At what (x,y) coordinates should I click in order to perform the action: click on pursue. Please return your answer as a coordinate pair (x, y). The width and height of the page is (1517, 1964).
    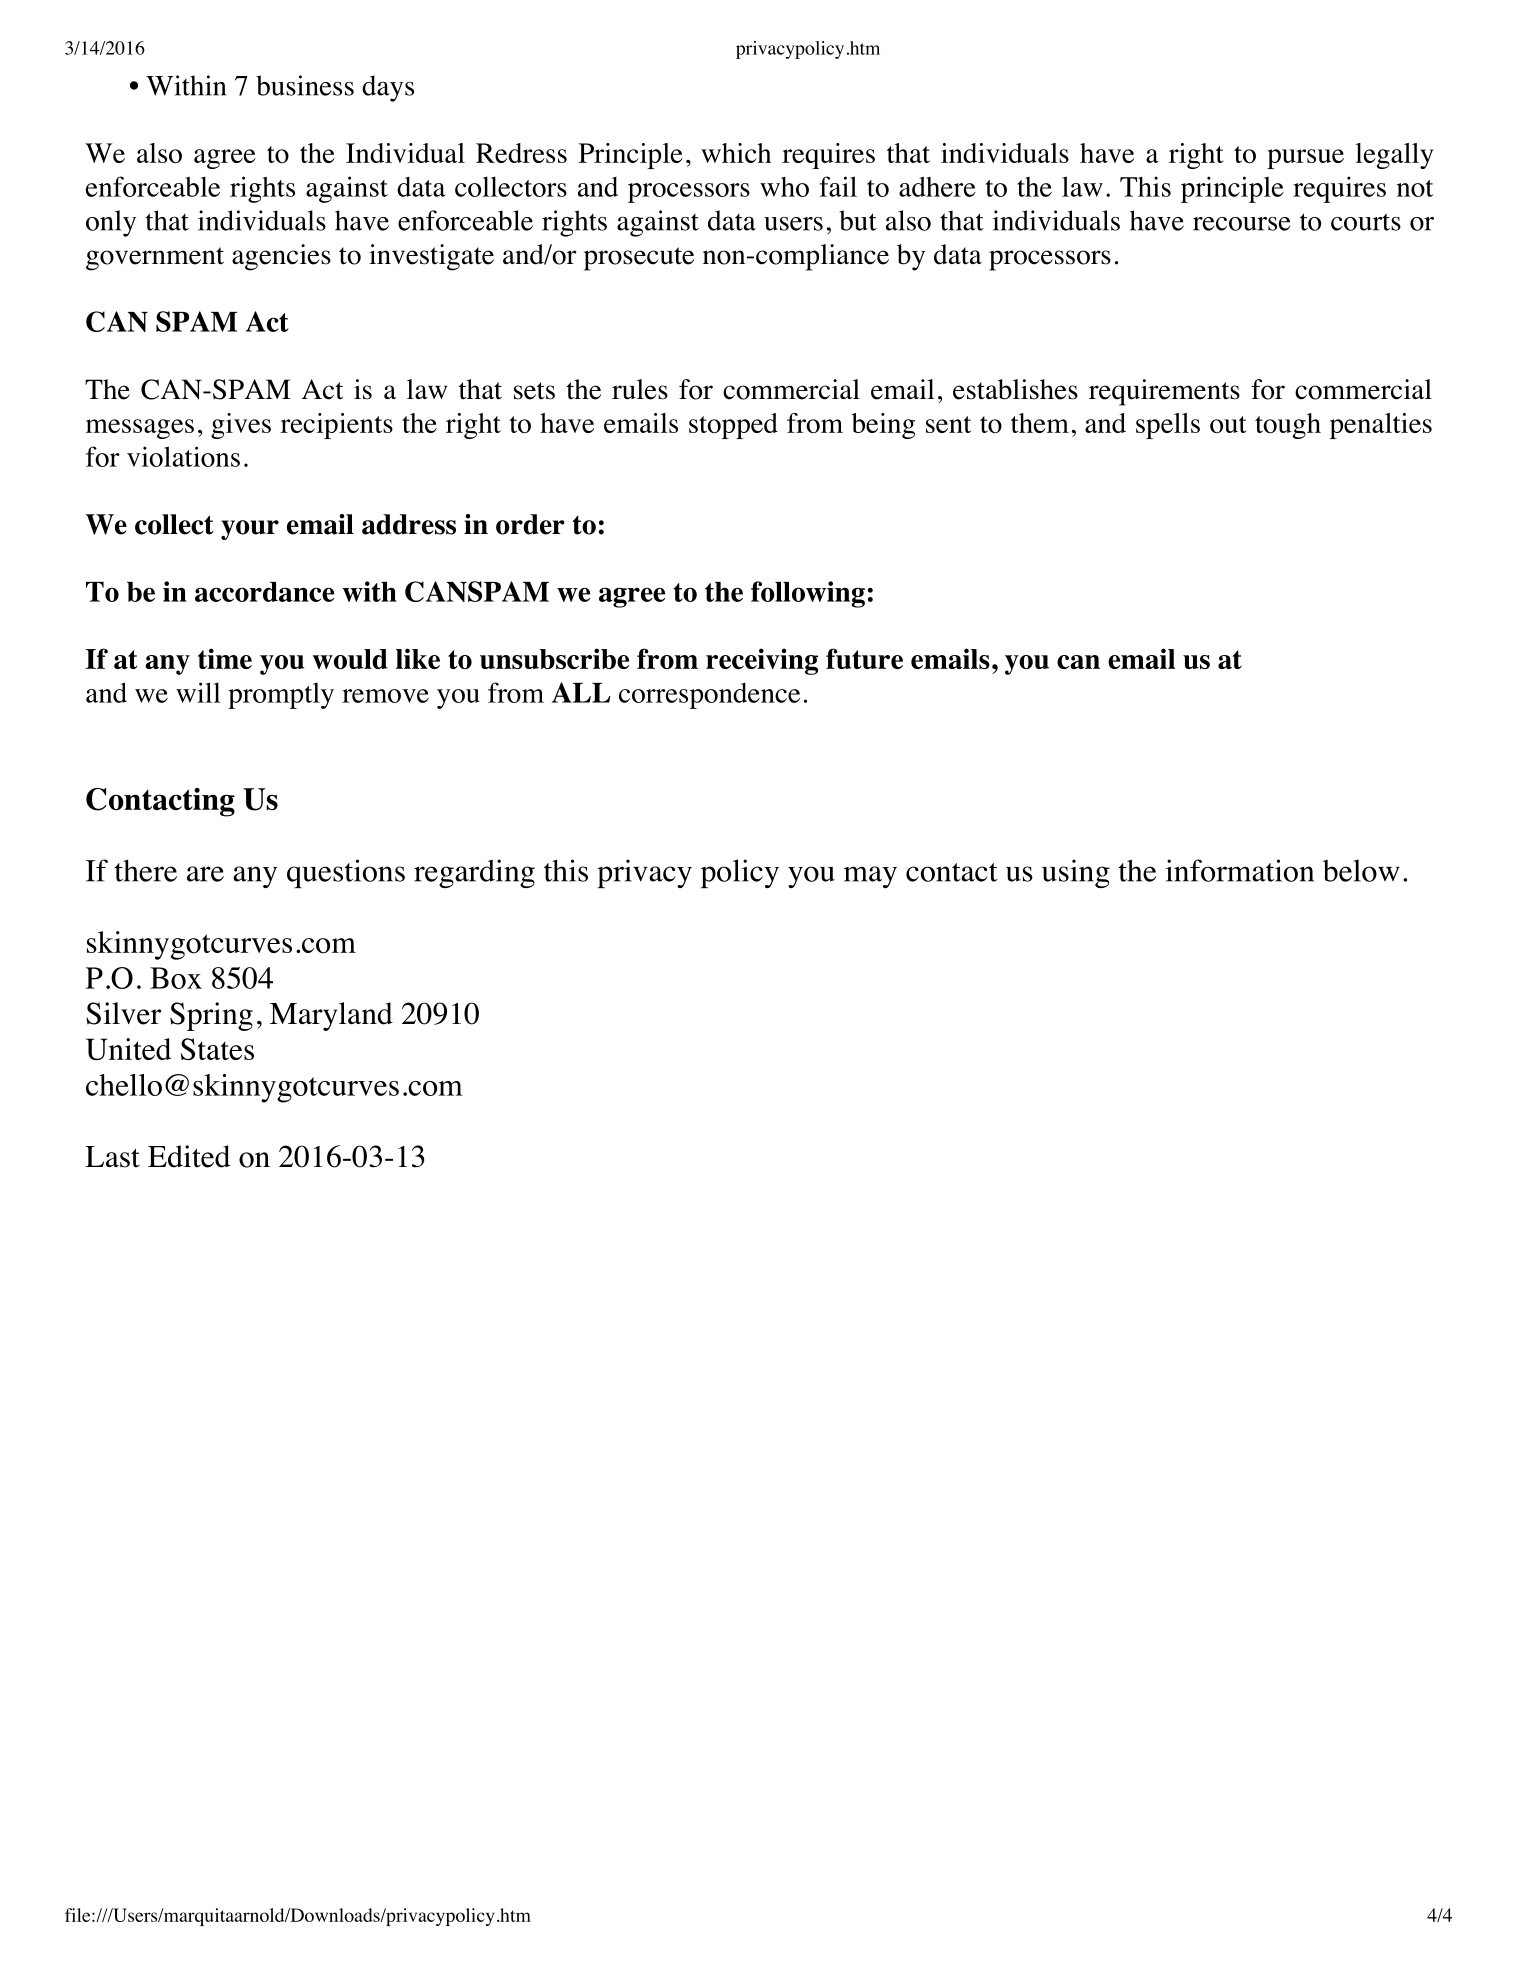
    Looking at the image, I should click on (1305, 159).
